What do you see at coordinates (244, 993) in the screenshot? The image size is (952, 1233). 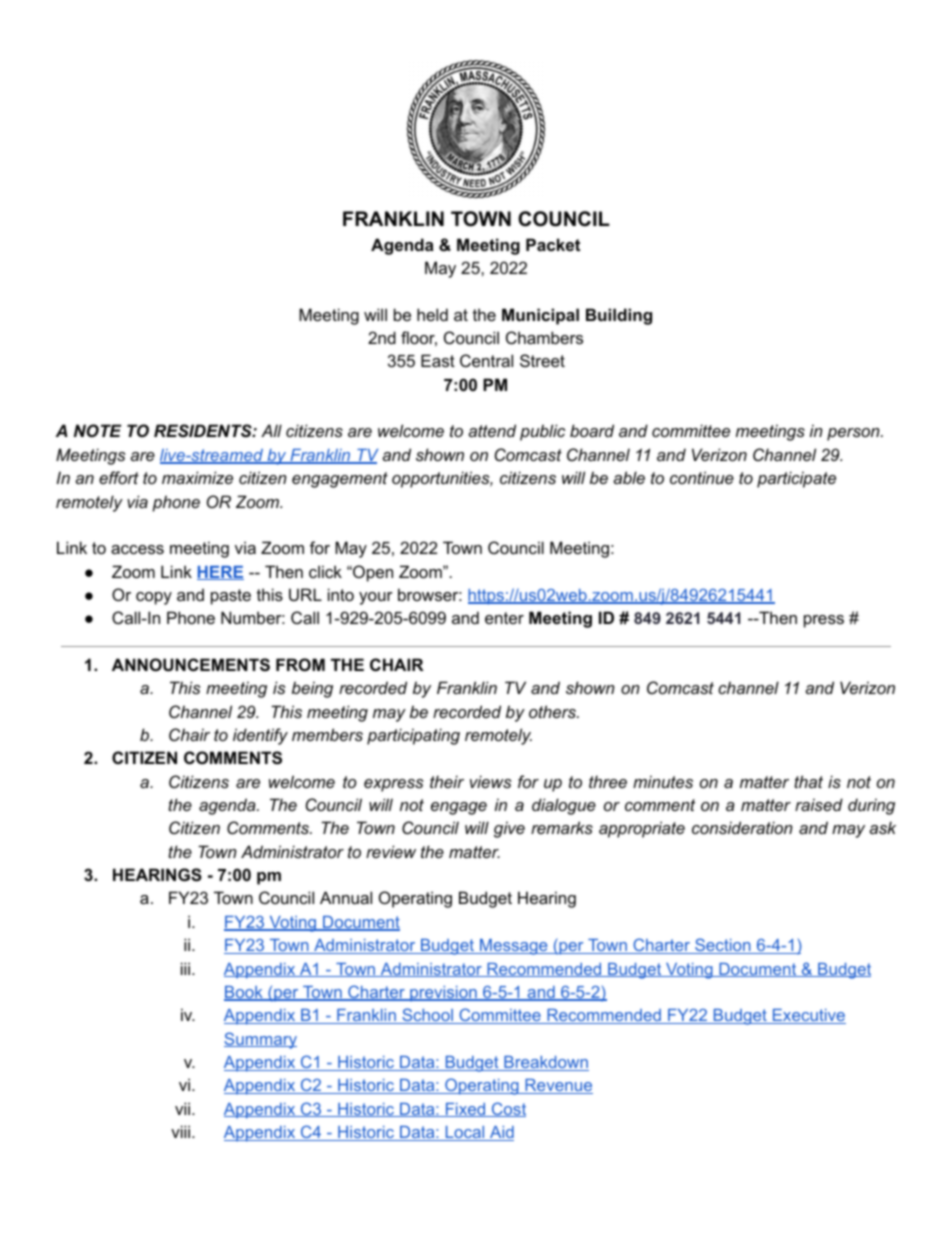 I see `Book` at bounding box center [244, 993].
